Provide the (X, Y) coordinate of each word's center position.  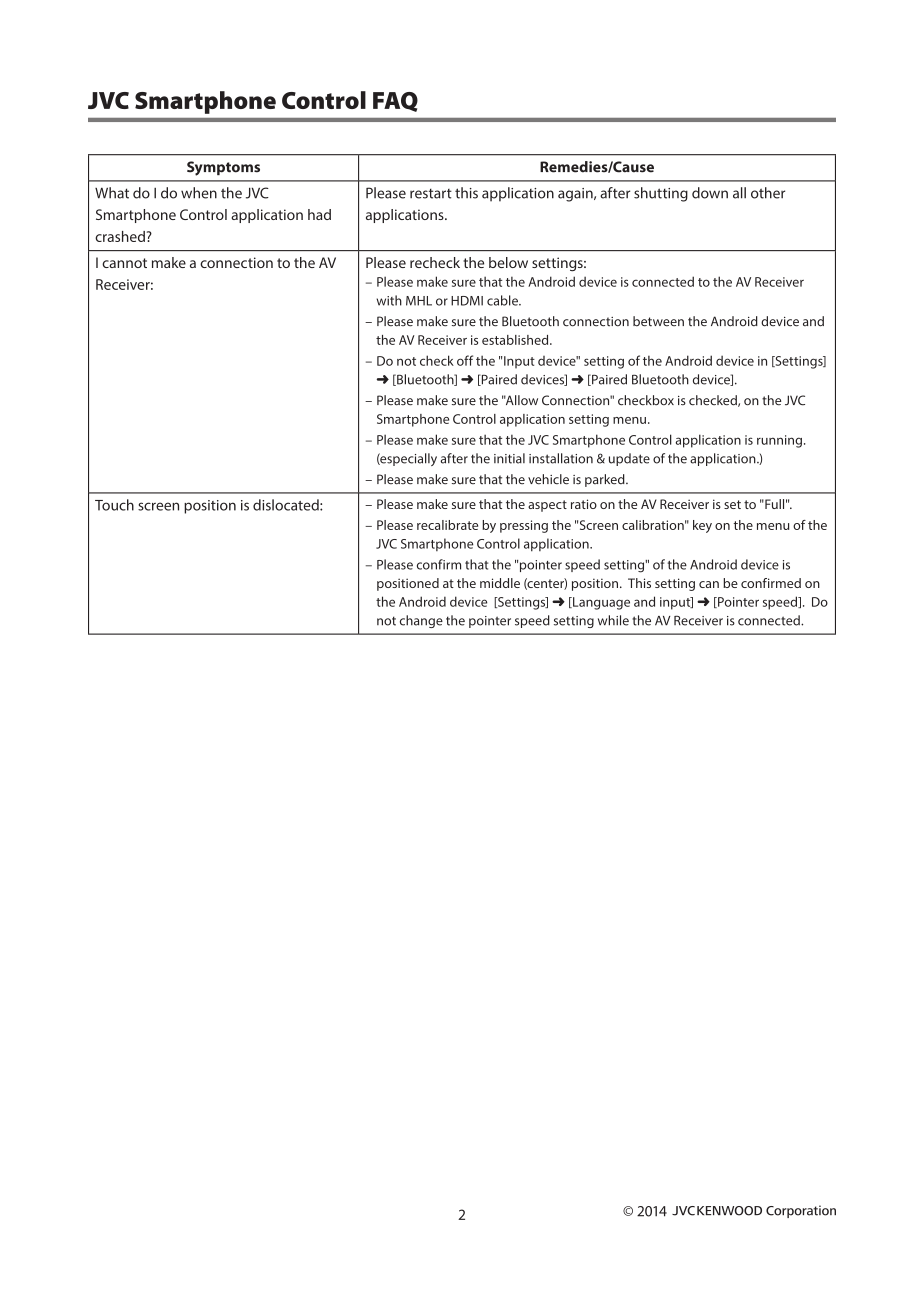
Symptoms (223, 168)
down (710, 193)
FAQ (395, 102)
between (658, 321)
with (389, 300)
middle (500, 583)
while (613, 620)
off (465, 360)
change (421, 621)
